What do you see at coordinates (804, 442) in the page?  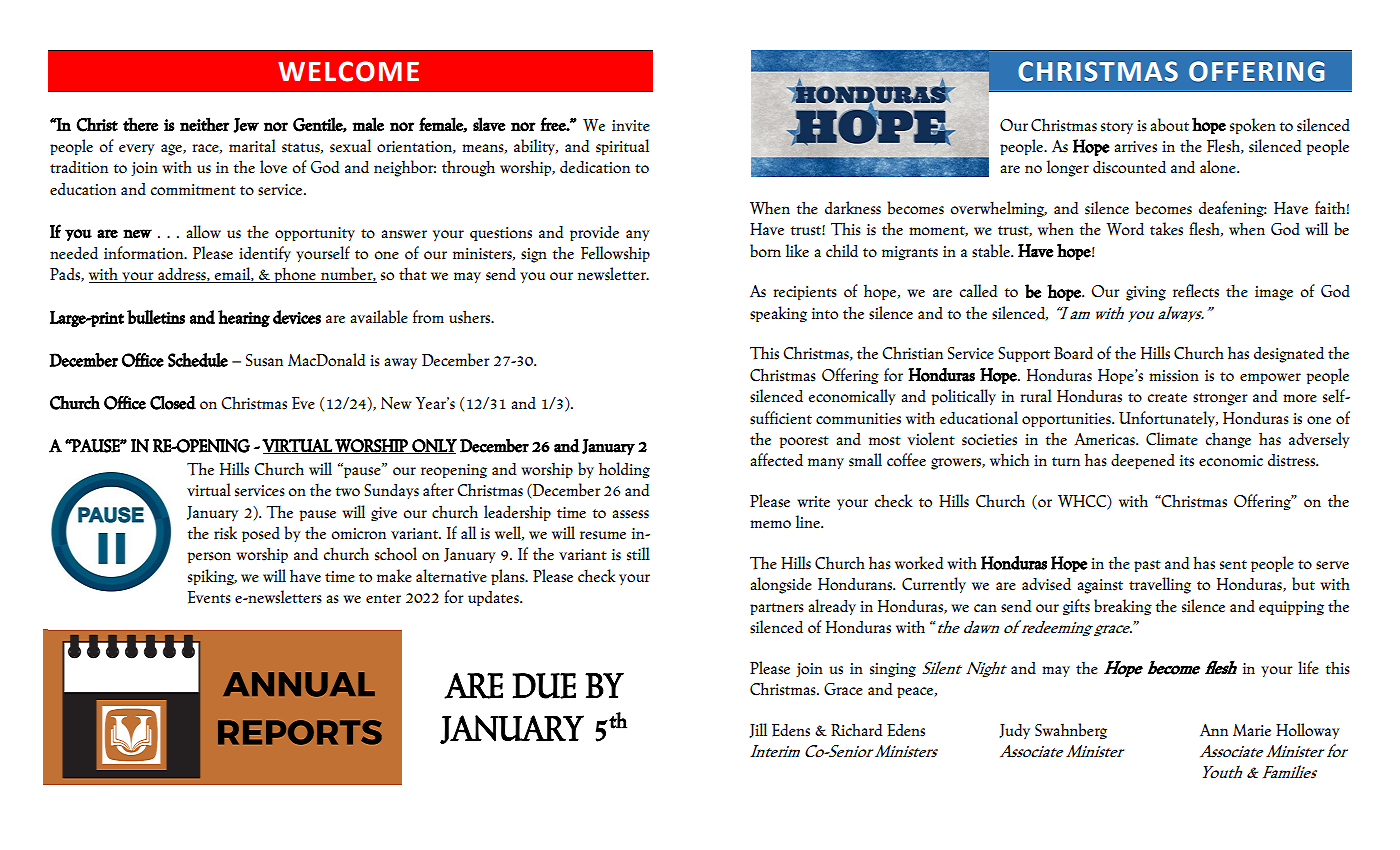 I see `poorest` at bounding box center [804, 442].
